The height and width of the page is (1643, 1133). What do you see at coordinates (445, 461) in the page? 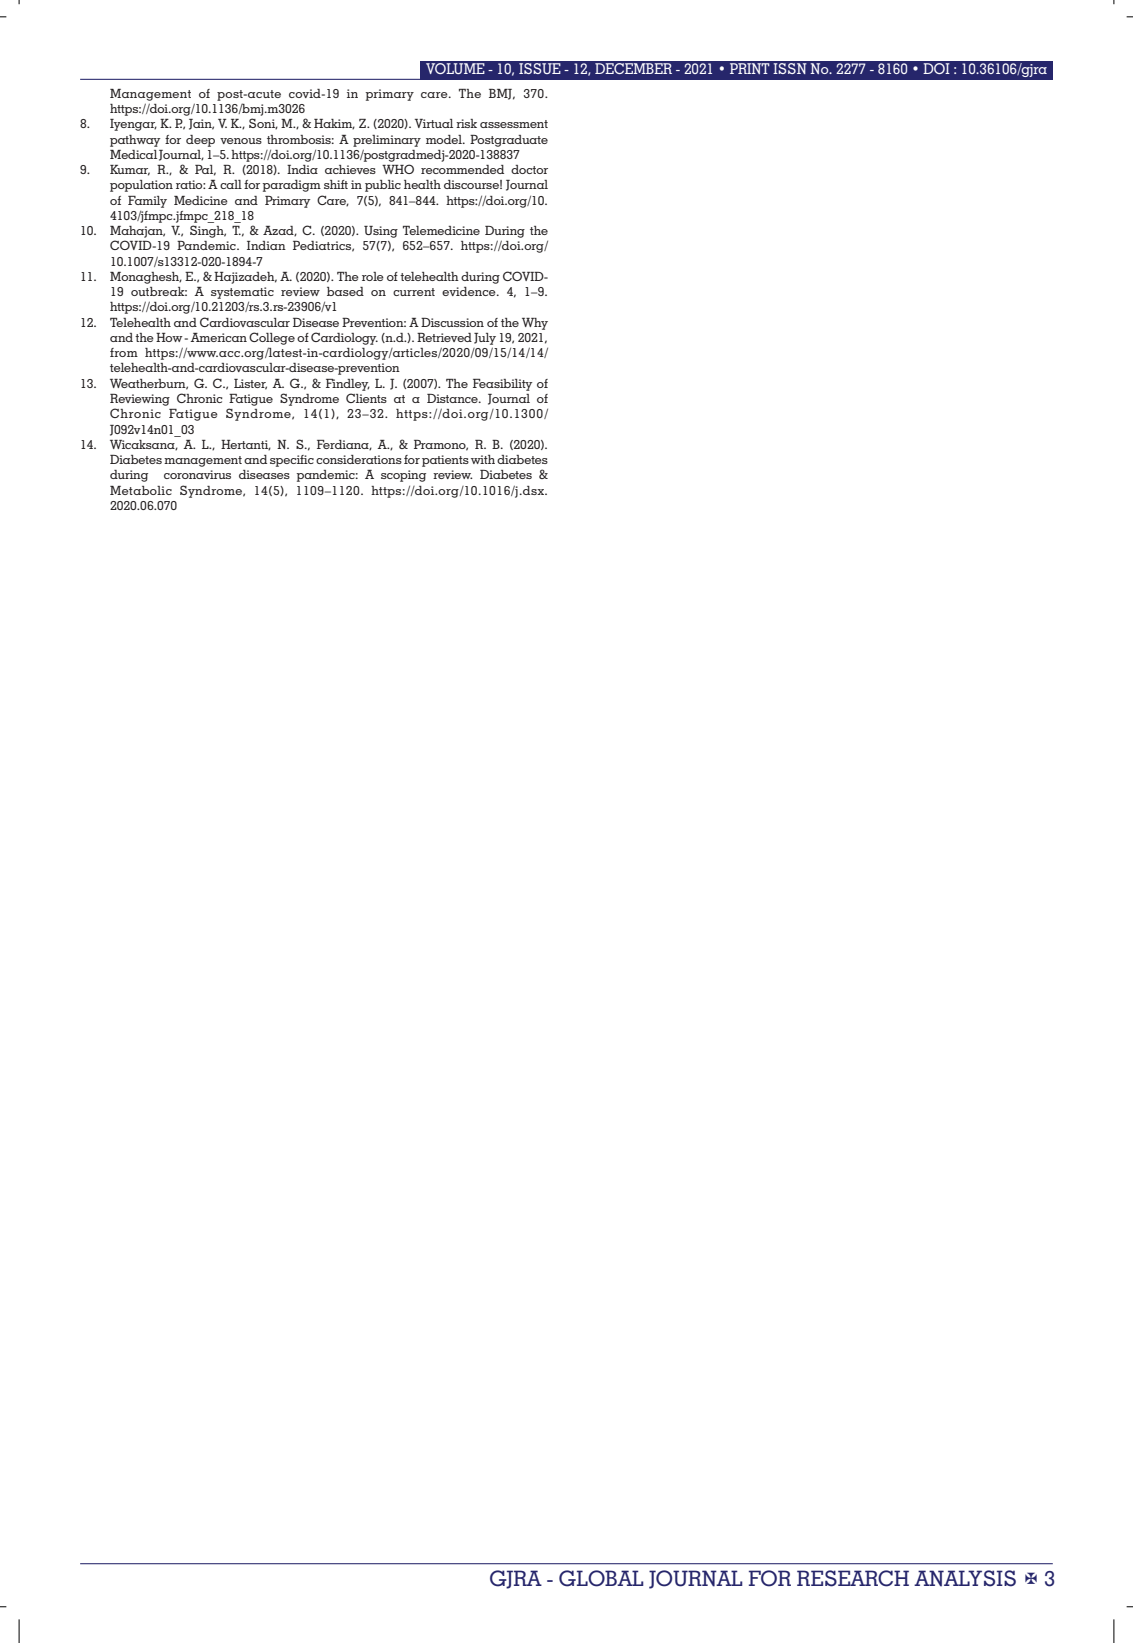
I see `patients` at bounding box center [445, 461].
